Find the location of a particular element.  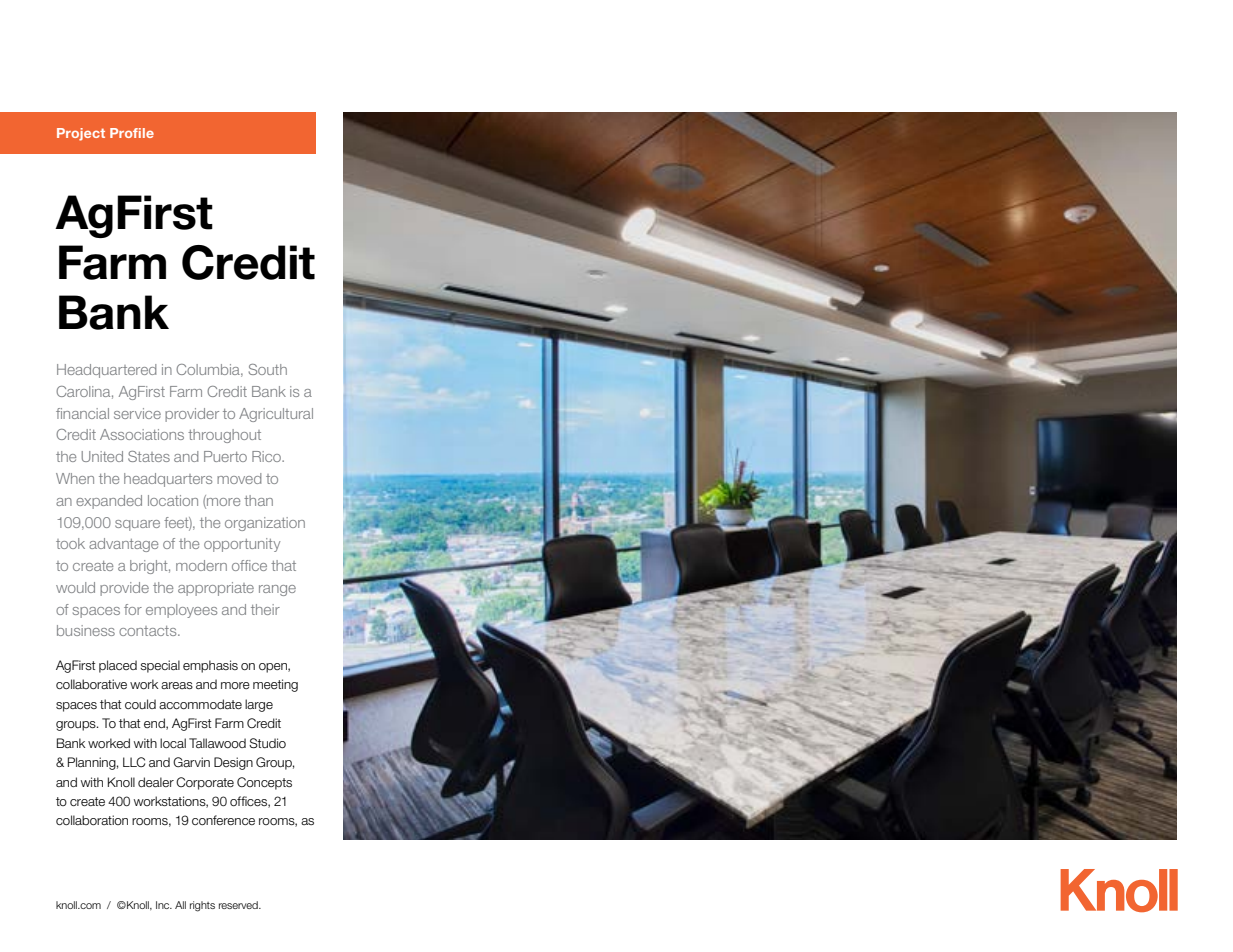

collaboration is located at coordinates (92, 820).
